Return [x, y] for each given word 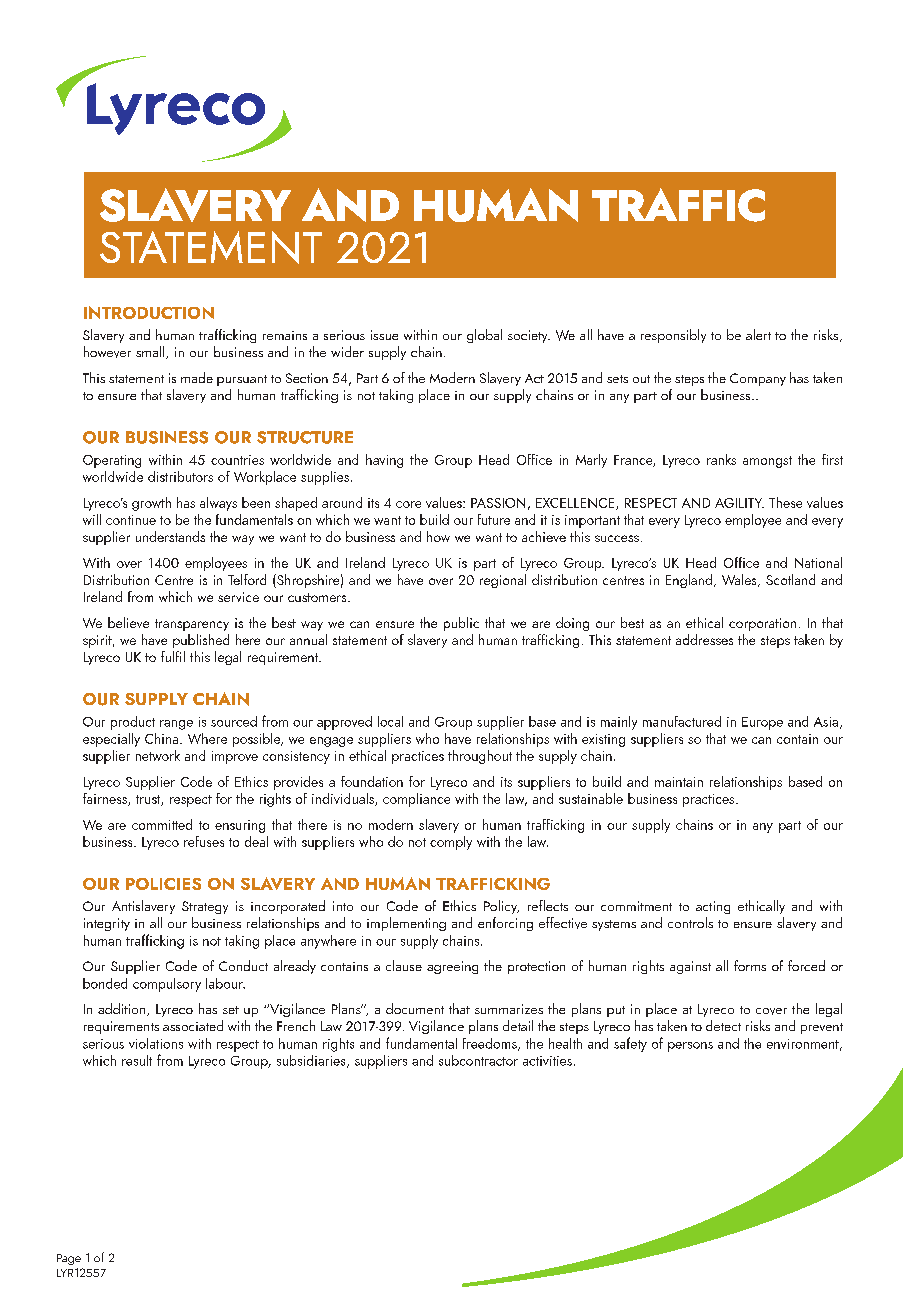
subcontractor [478, 1060]
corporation [762, 624]
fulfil [173, 656]
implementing [406, 924]
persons [690, 1047]
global [484, 336]
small [151, 352]
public [461, 624]
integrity [107, 924]
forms [750, 965]
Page [69, 1259]
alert [758, 334]
